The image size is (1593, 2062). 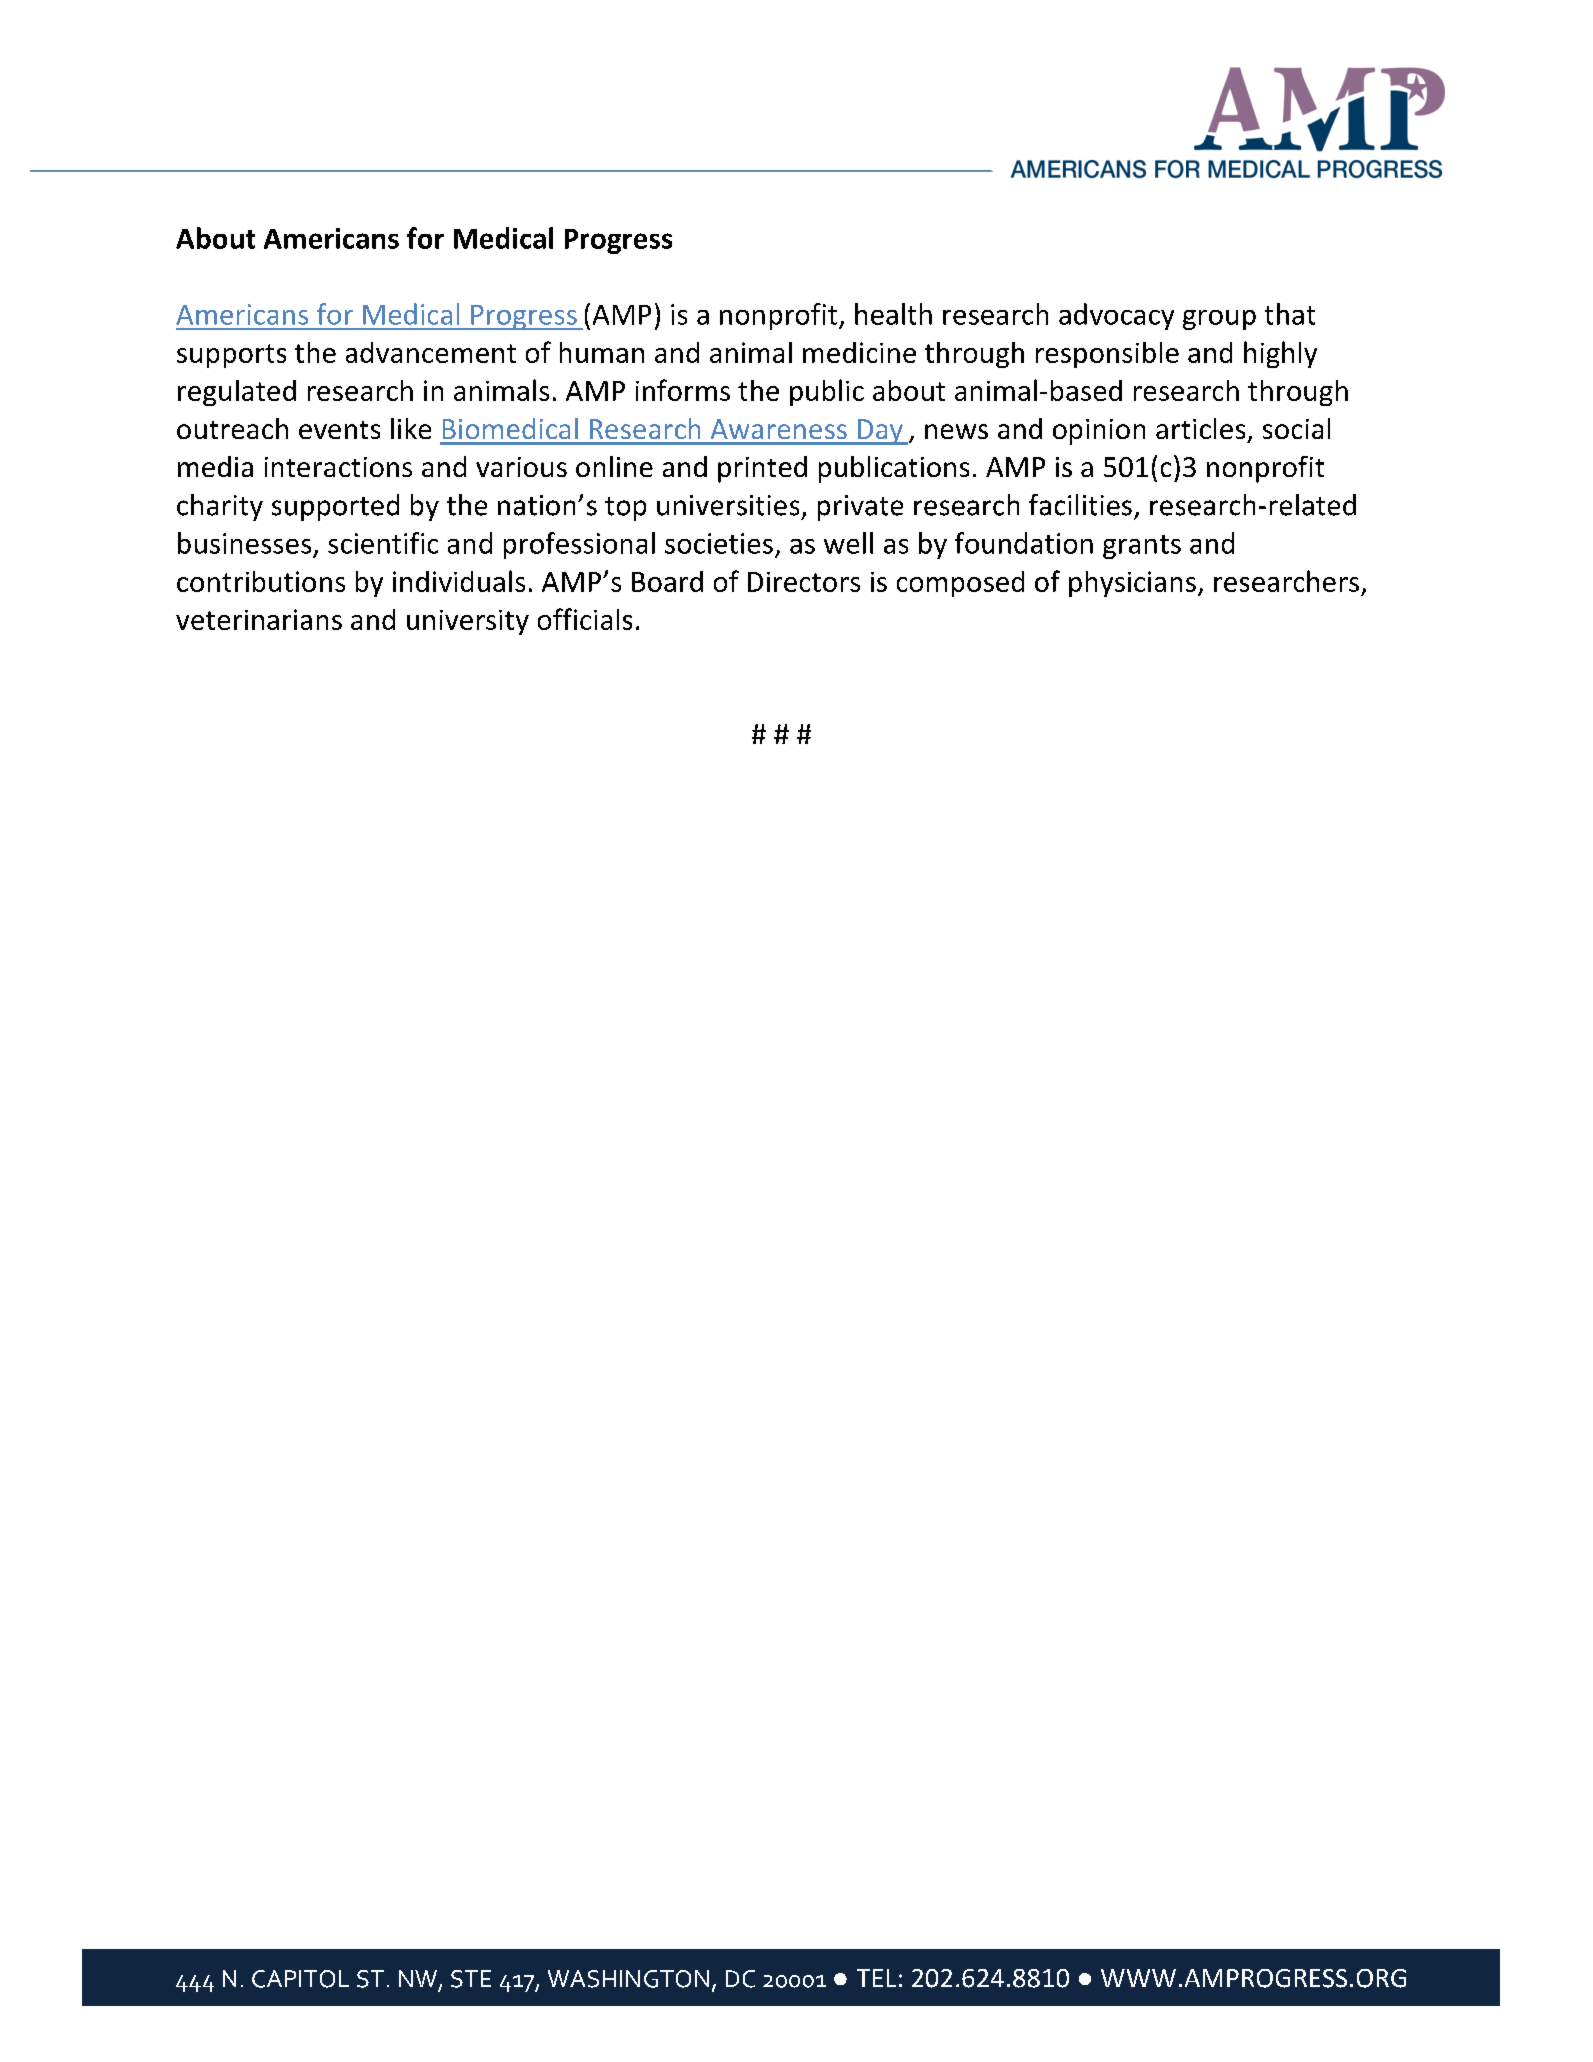 What do you see at coordinates (1107, 355) in the document?
I see `responsible` at bounding box center [1107, 355].
